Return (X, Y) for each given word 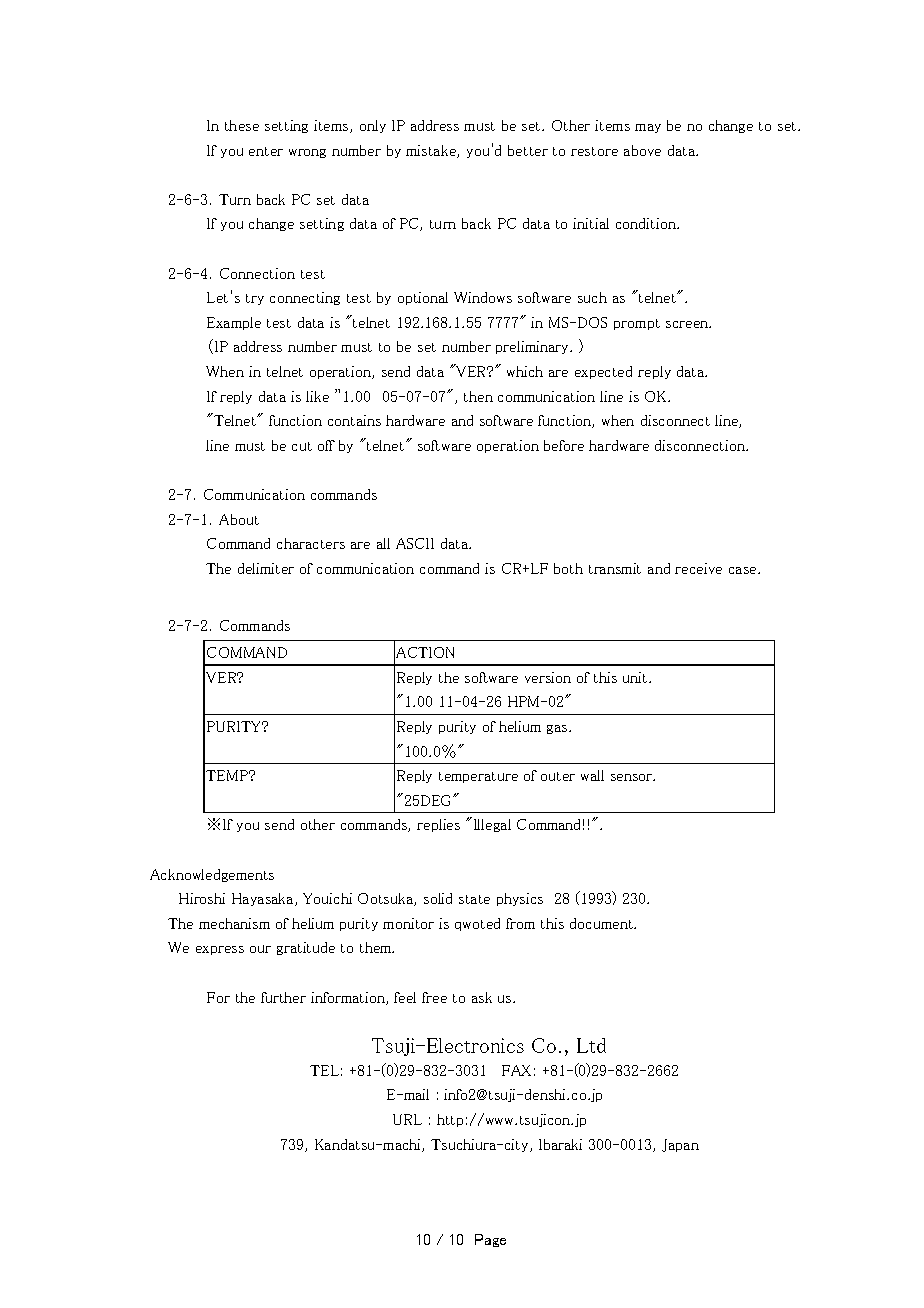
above (642, 150)
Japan (680, 1145)
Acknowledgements (212, 875)
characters (311, 543)
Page (490, 1240)
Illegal (492, 825)
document (603, 923)
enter (266, 151)
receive (698, 568)
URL (407, 1119)
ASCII (415, 543)
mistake (432, 151)
